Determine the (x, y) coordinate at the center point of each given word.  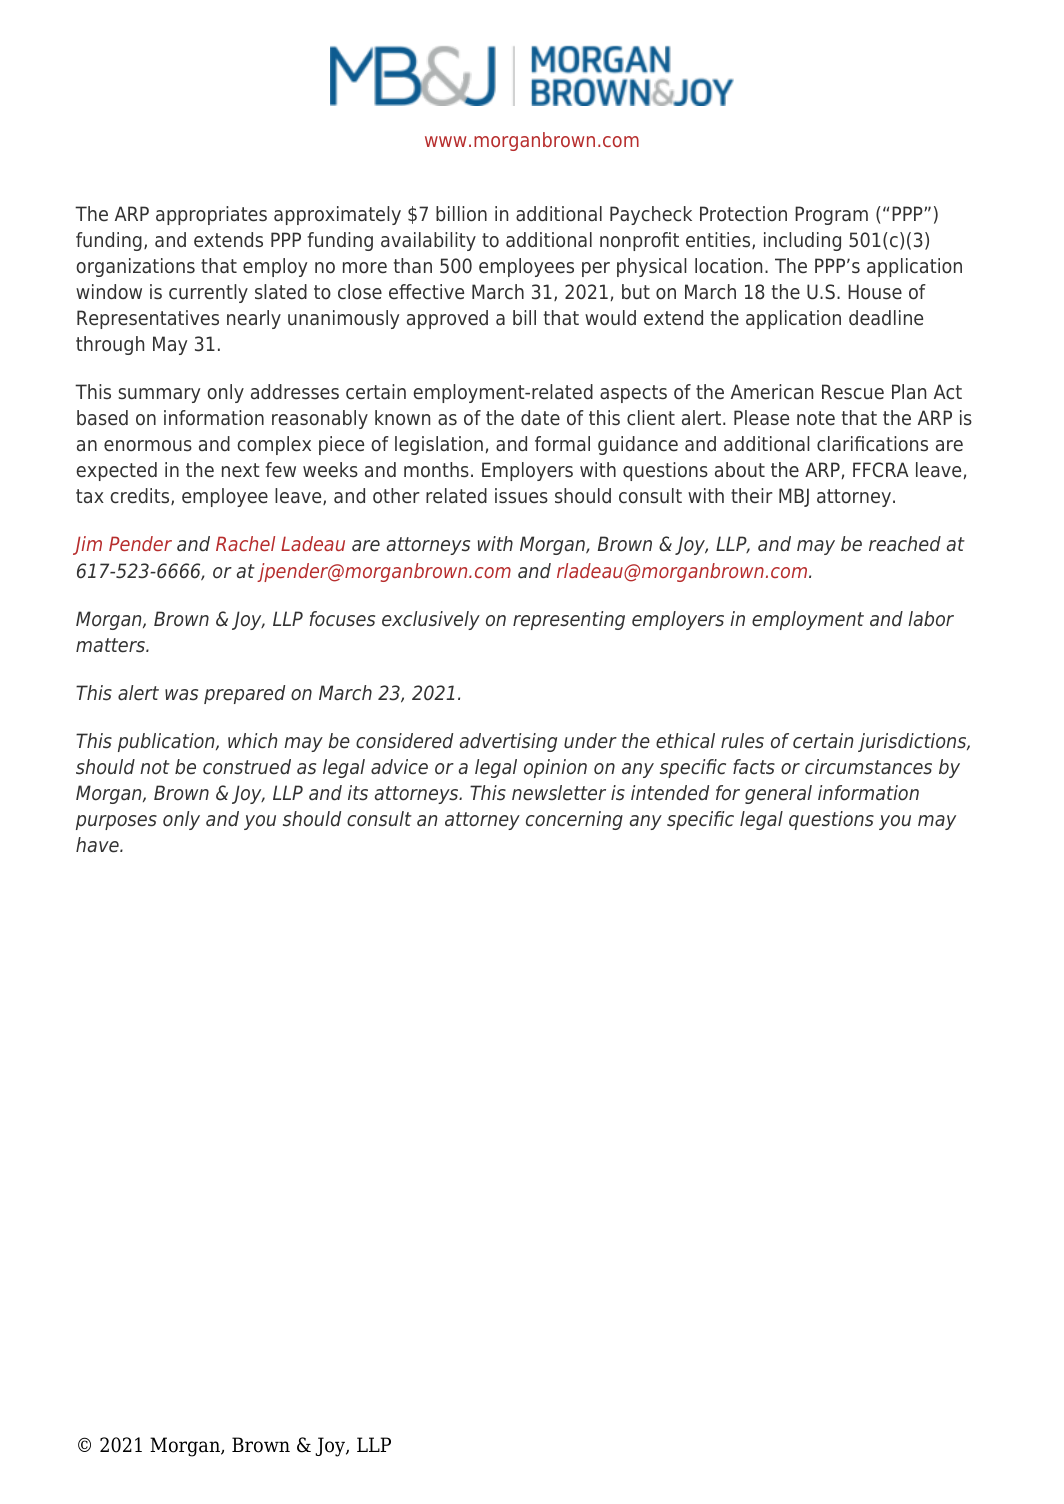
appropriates (211, 215)
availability (428, 241)
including (802, 241)
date (540, 418)
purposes (116, 822)
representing (569, 620)
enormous (148, 446)
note (816, 418)
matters (111, 645)
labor (931, 619)
